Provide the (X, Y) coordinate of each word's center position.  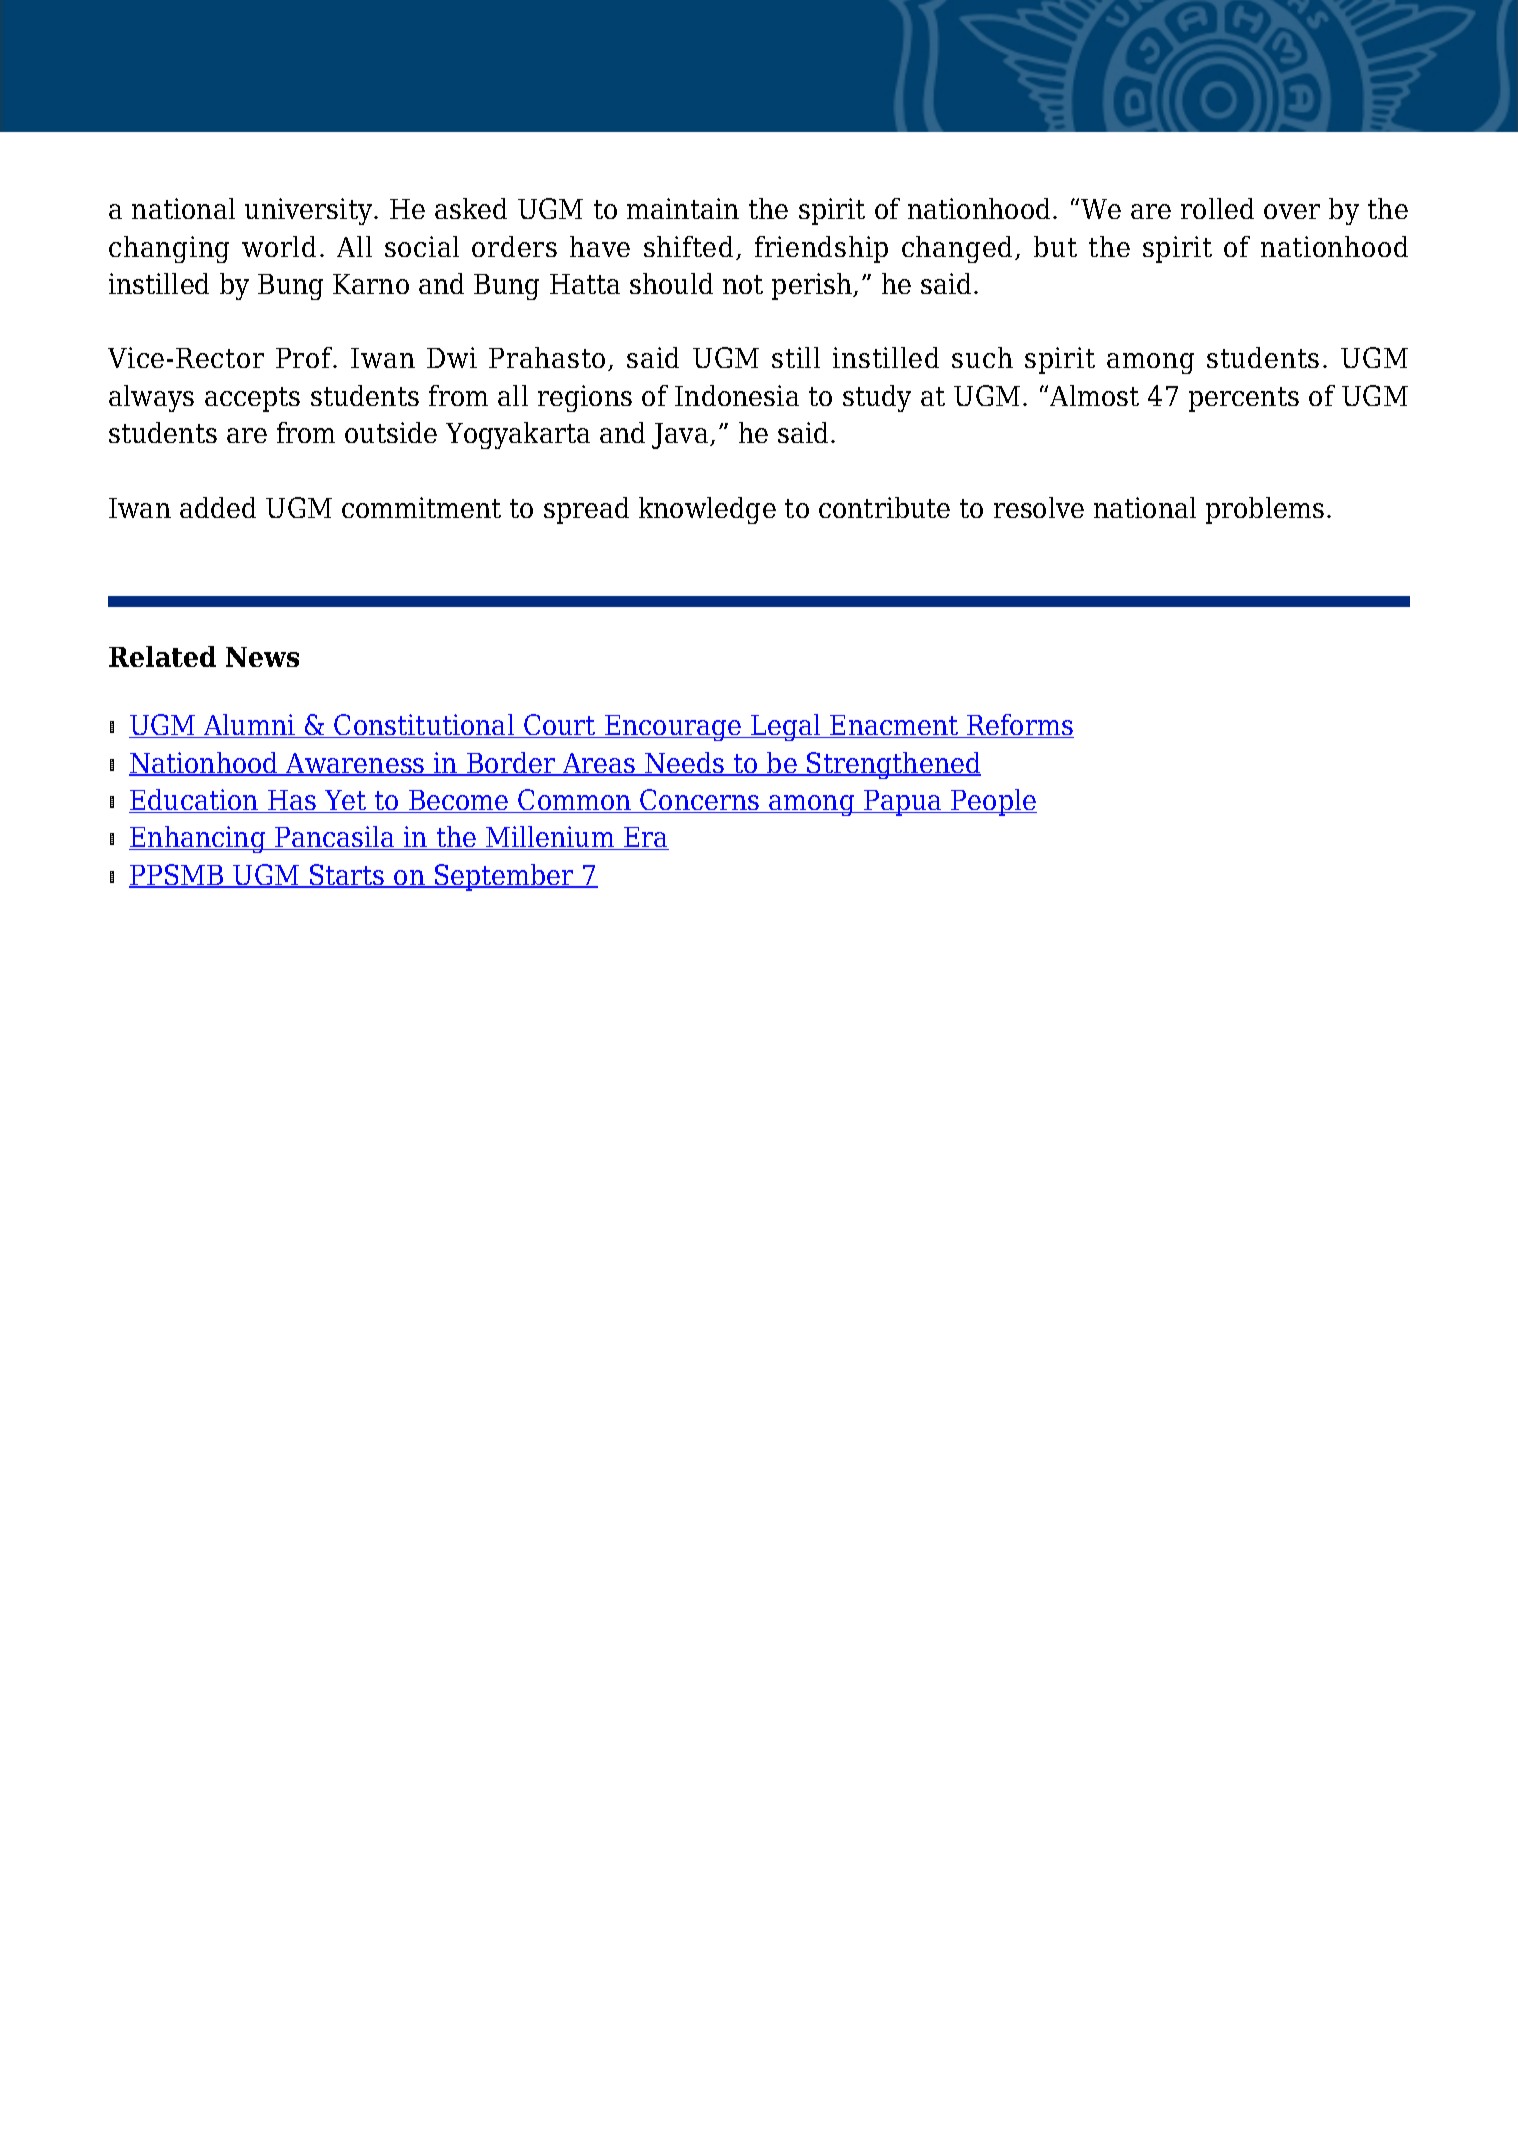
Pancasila (335, 838)
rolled (1217, 208)
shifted (688, 246)
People (993, 802)
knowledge (707, 510)
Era (645, 838)
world (279, 246)
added (218, 507)
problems (1265, 510)
